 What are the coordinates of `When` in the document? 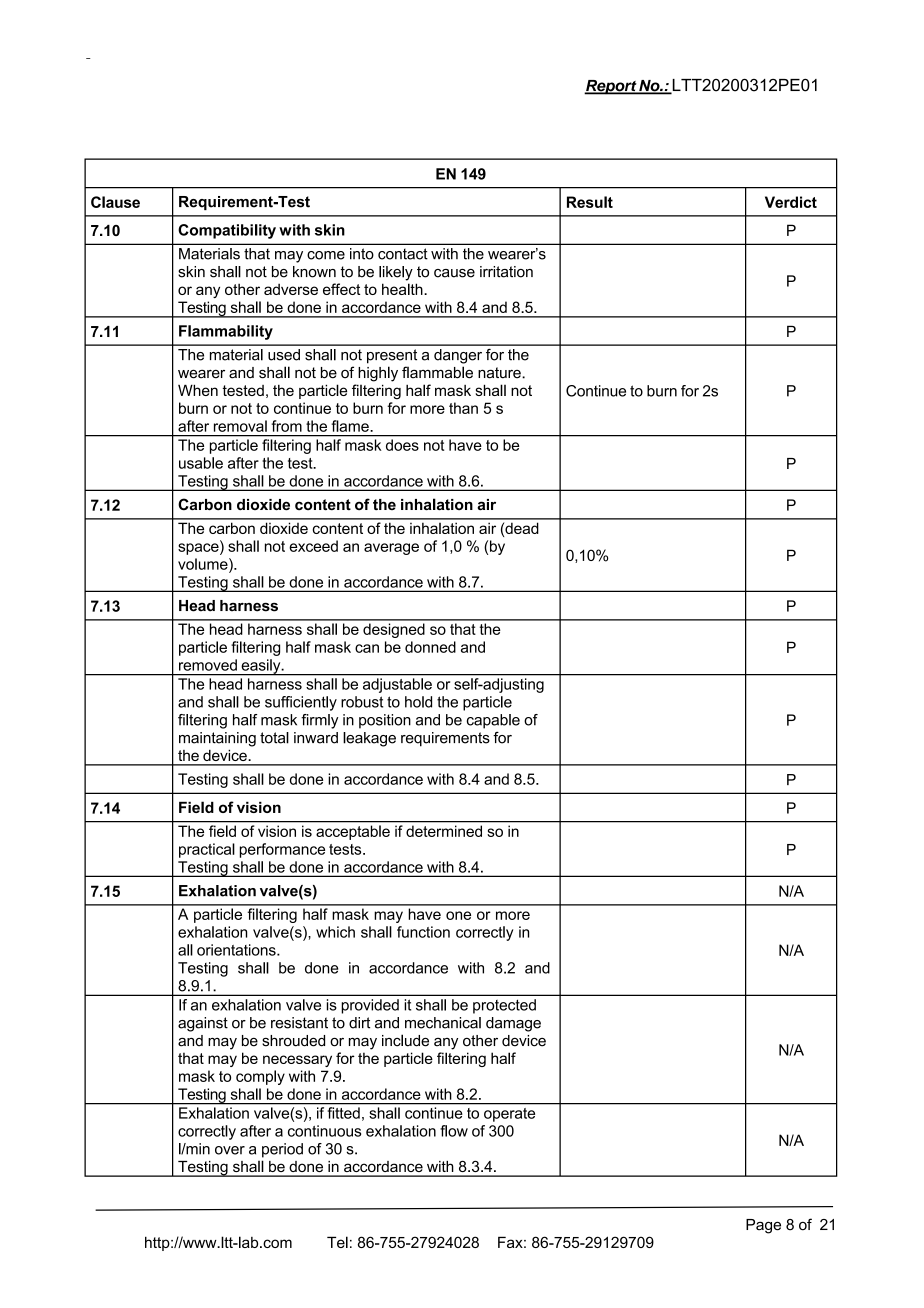 It's located at (198, 390).
